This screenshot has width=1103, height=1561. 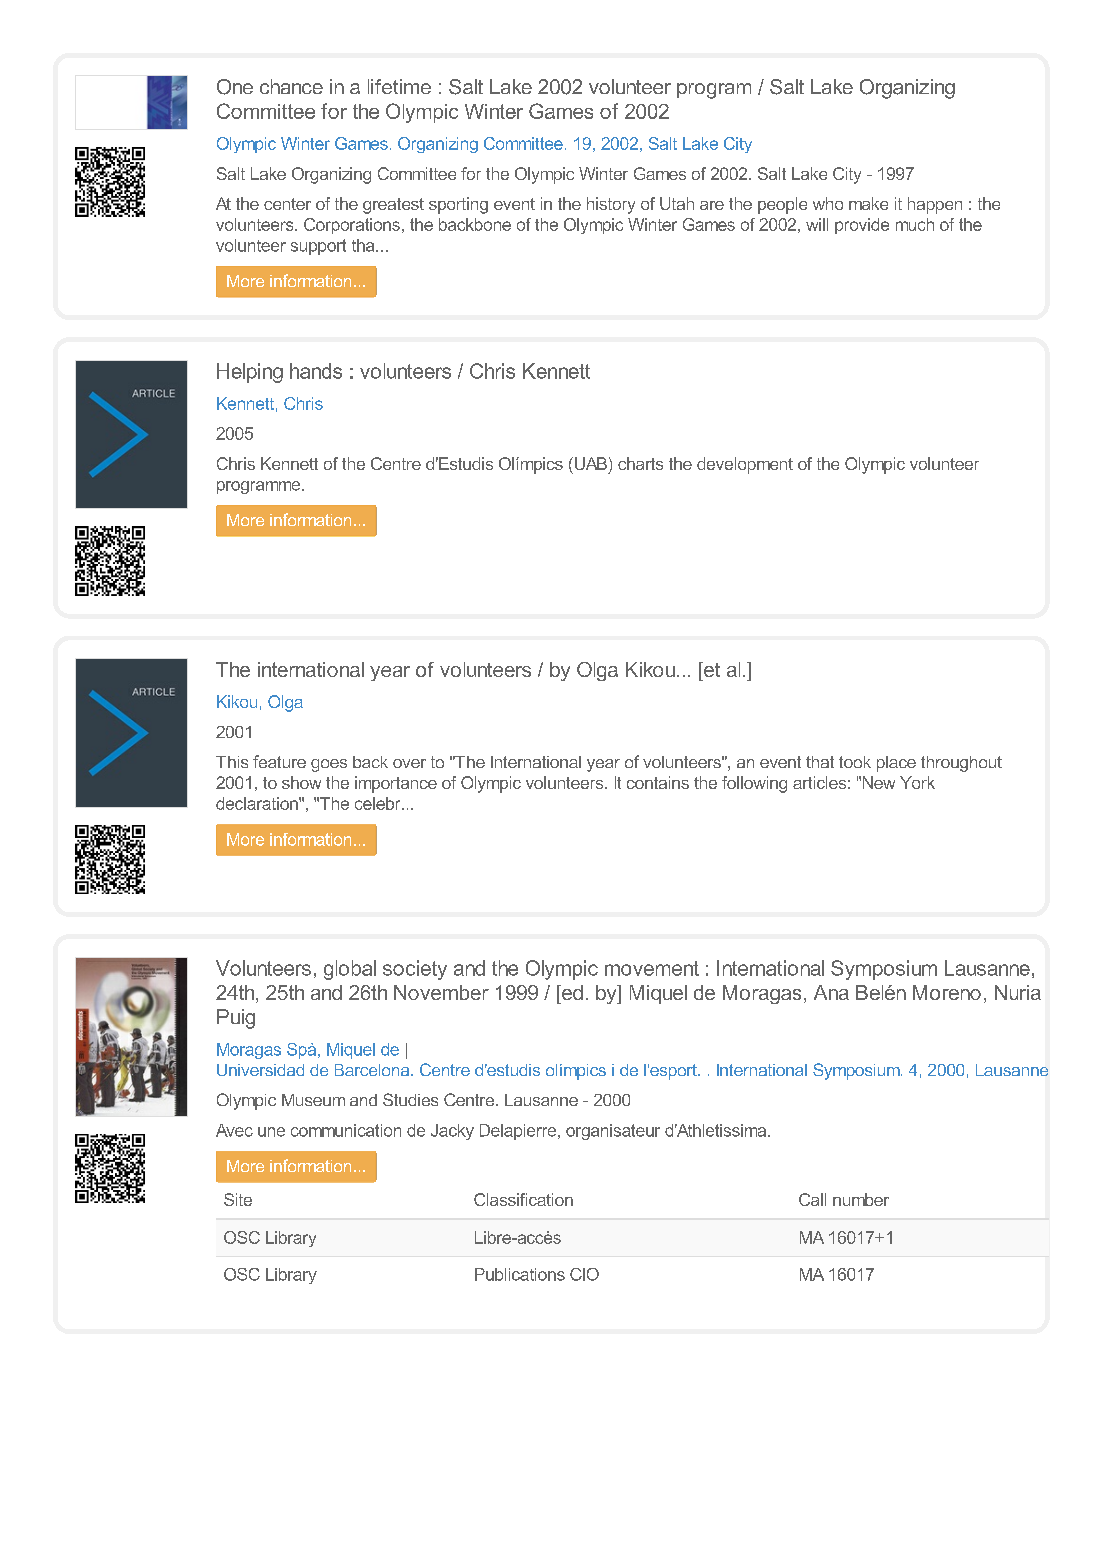 What do you see at coordinates (640, 463) in the screenshot?
I see `charts` at bounding box center [640, 463].
